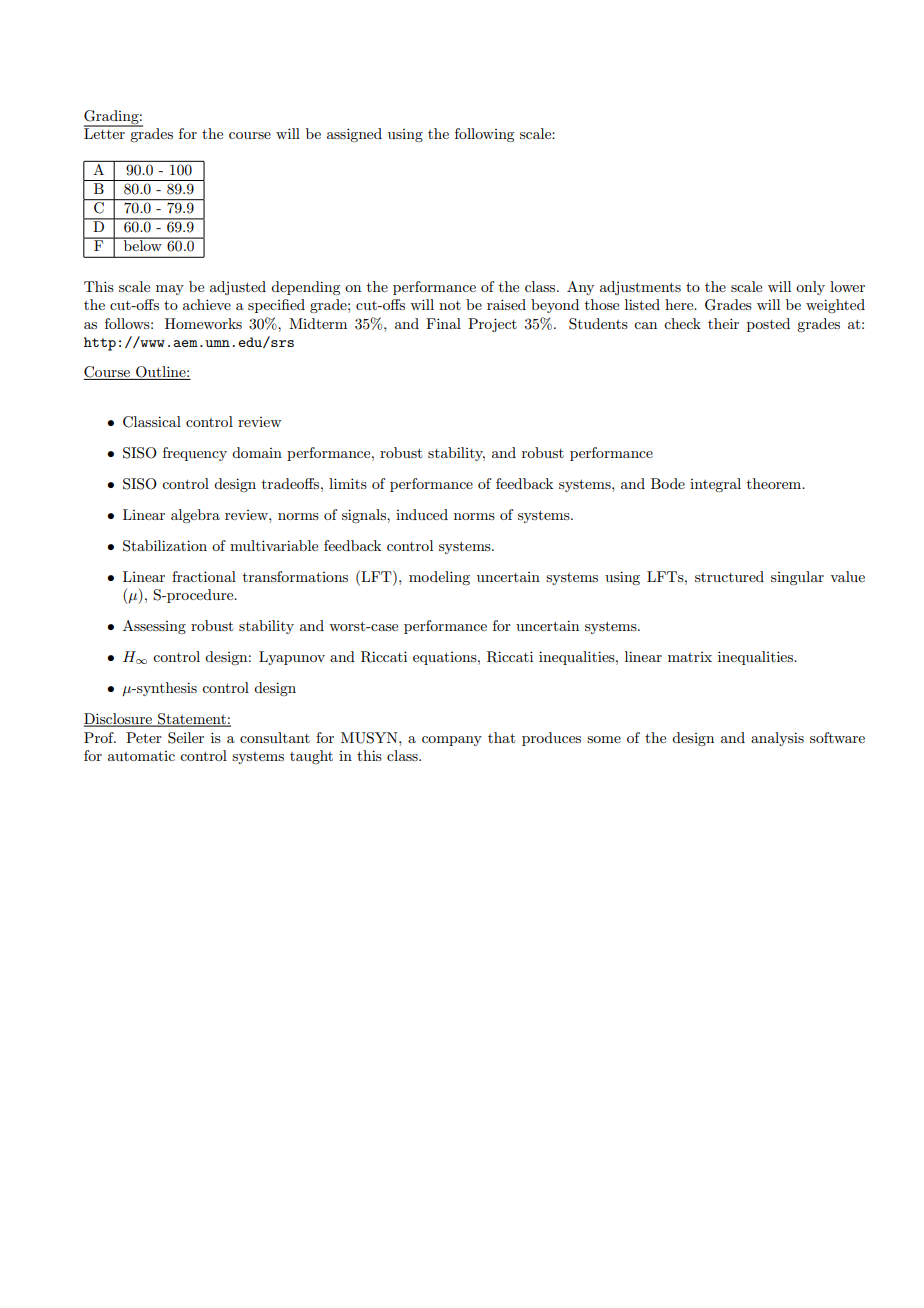 Image resolution: width=924 pixels, height=1308 pixels. I want to click on only, so click(810, 288).
